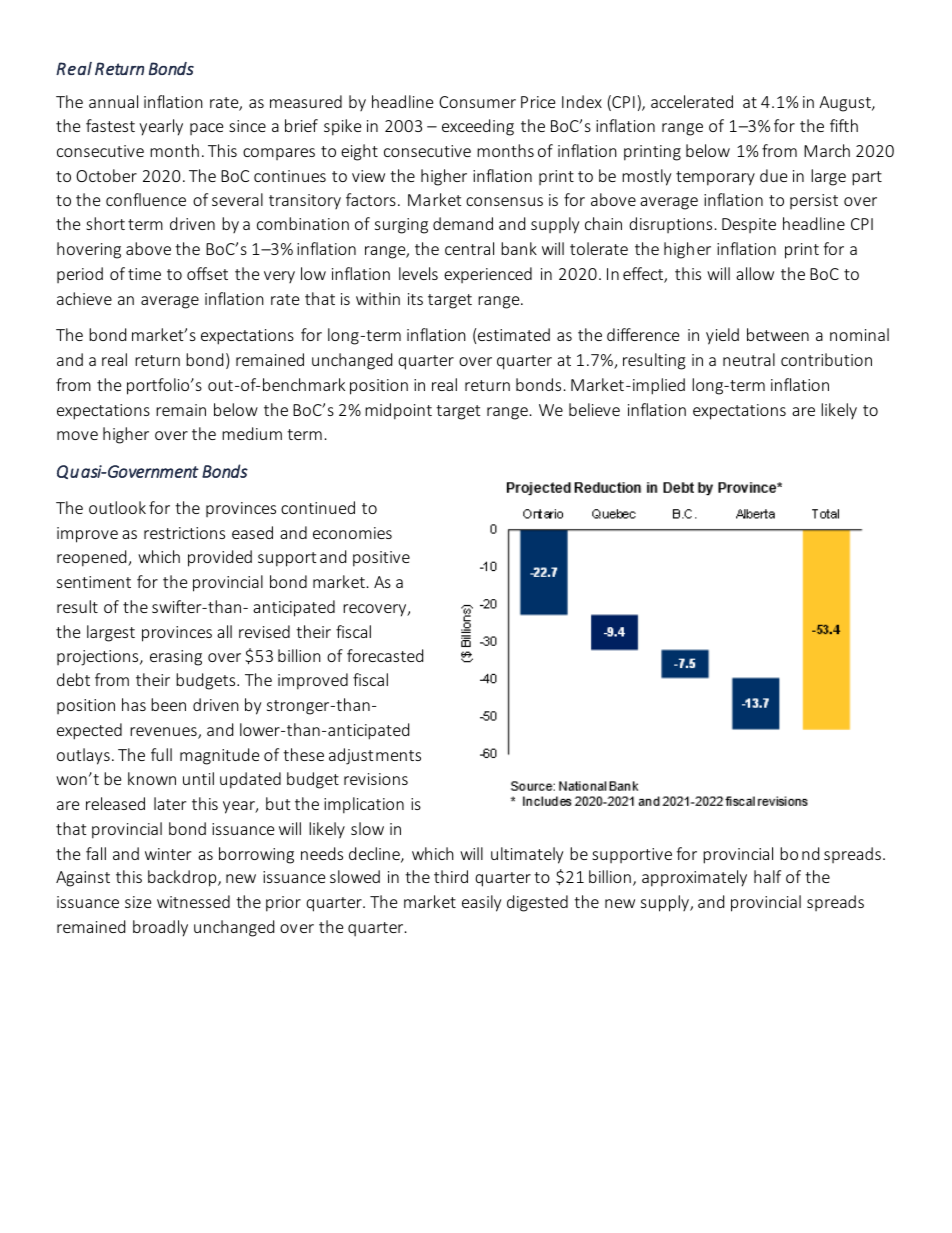  Describe the element at coordinates (827, 150) in the screenshot. I see `March` at that location.
